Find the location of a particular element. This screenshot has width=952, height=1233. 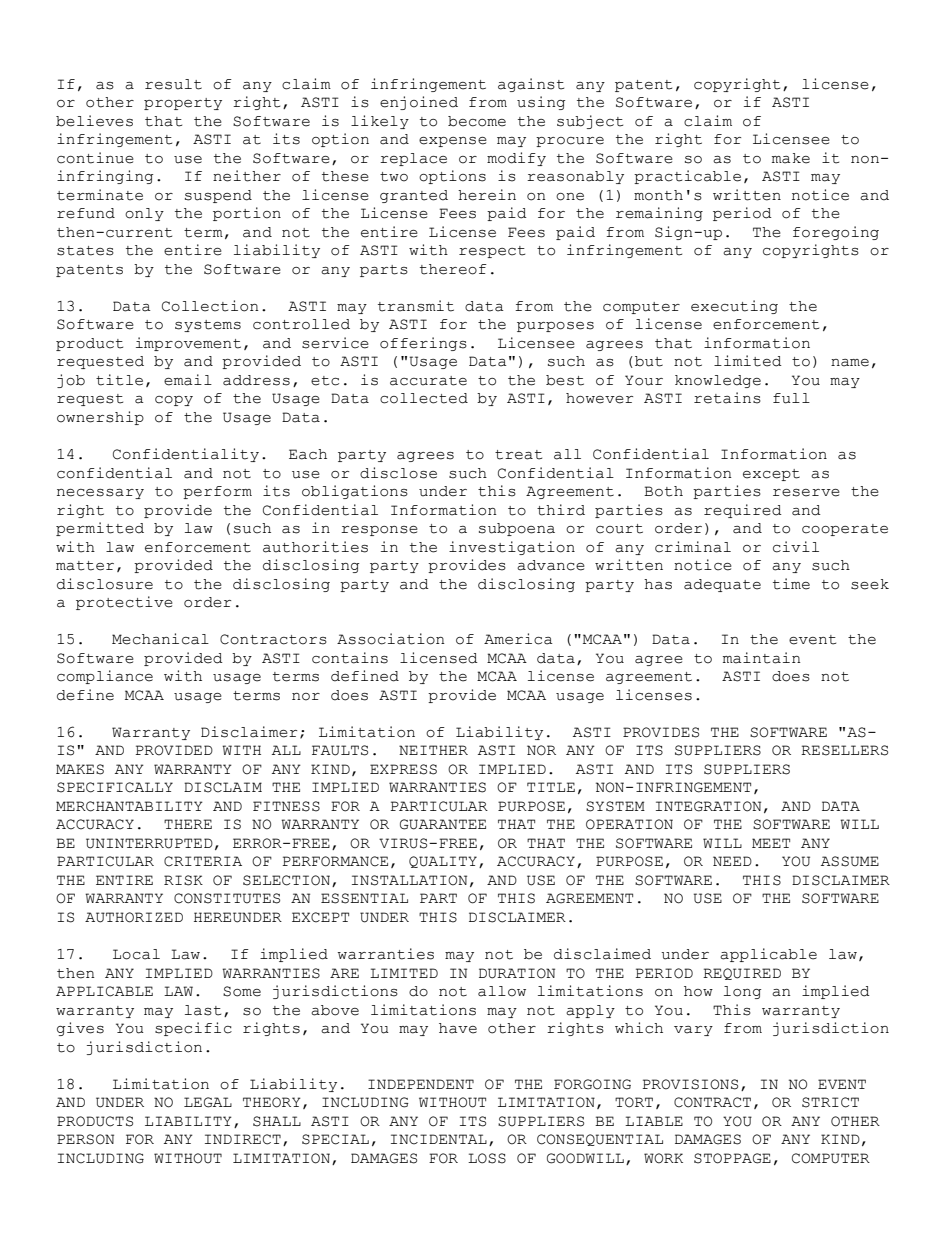

INCIDENTAL is located at coordinates (439, 1139).
